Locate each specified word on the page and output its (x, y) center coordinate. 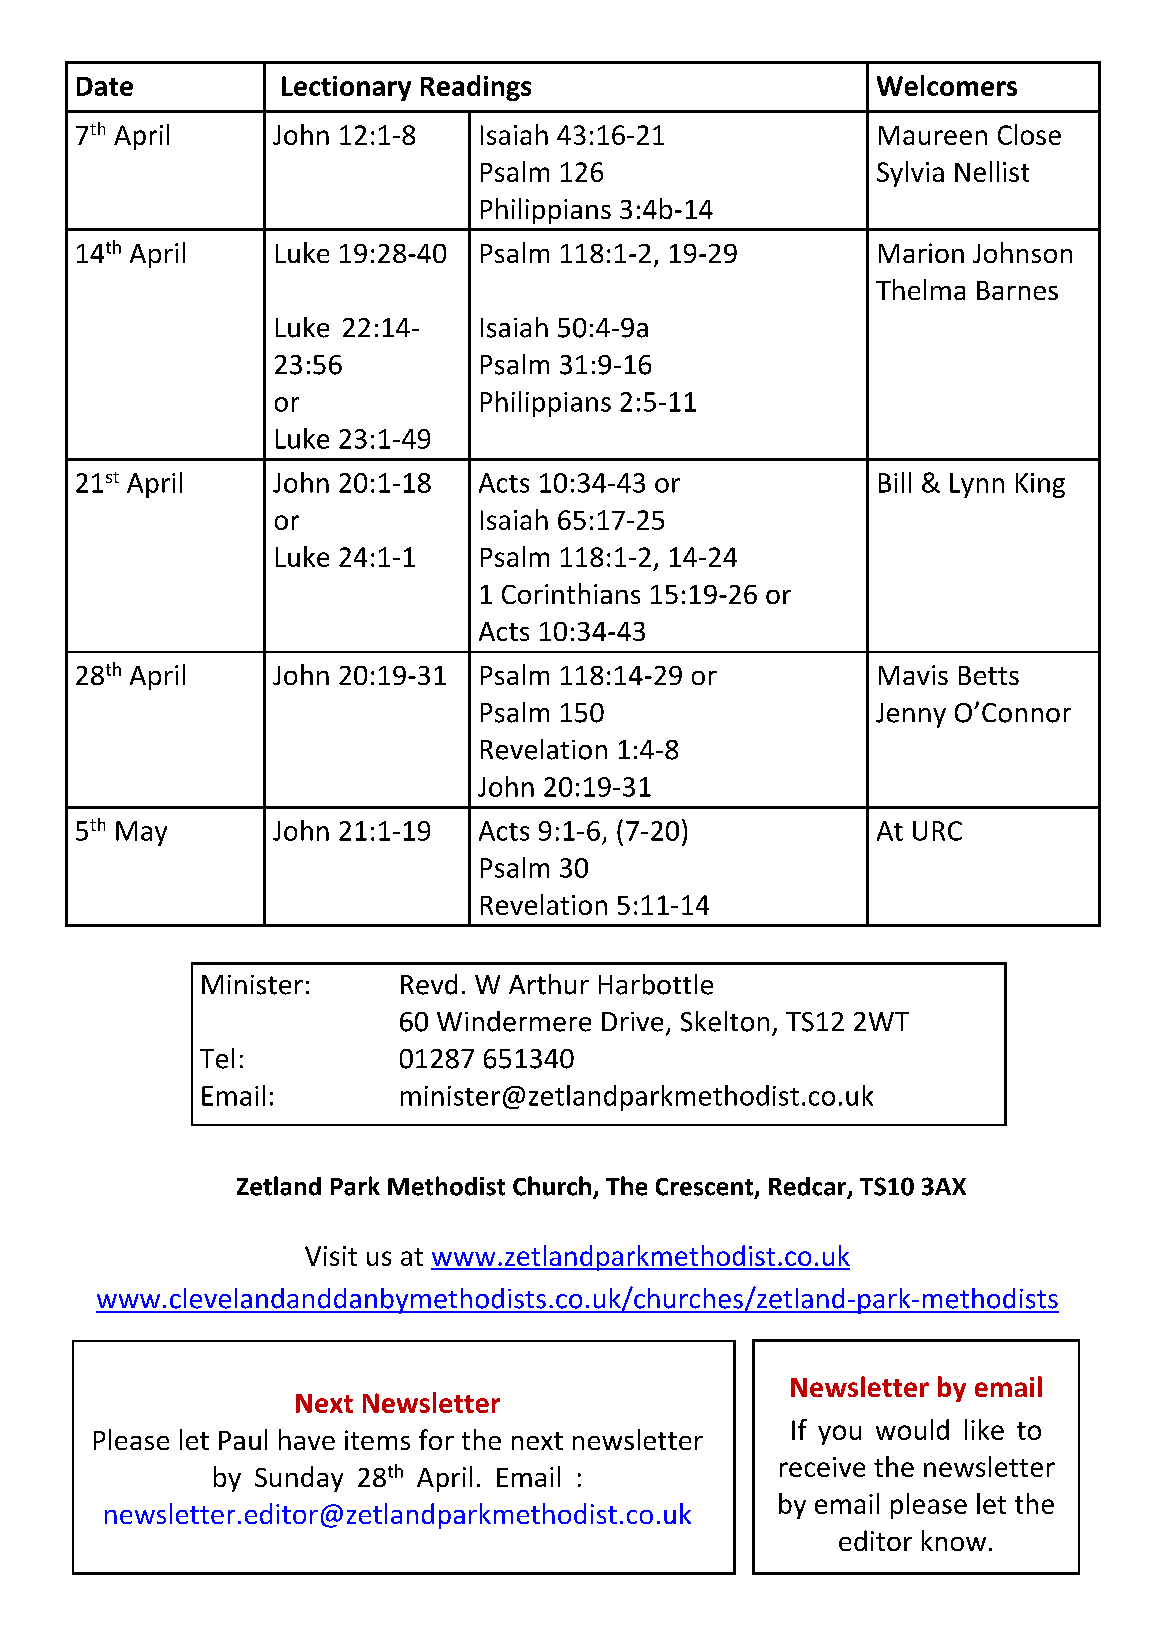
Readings (476, 88)
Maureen (933, 135)
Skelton (725, 1021)
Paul (243, 1439)
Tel (217, 1058)
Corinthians (571, 593)
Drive (632, 1022)
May (141, 833)
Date (105, 86)
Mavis (913, 675)
